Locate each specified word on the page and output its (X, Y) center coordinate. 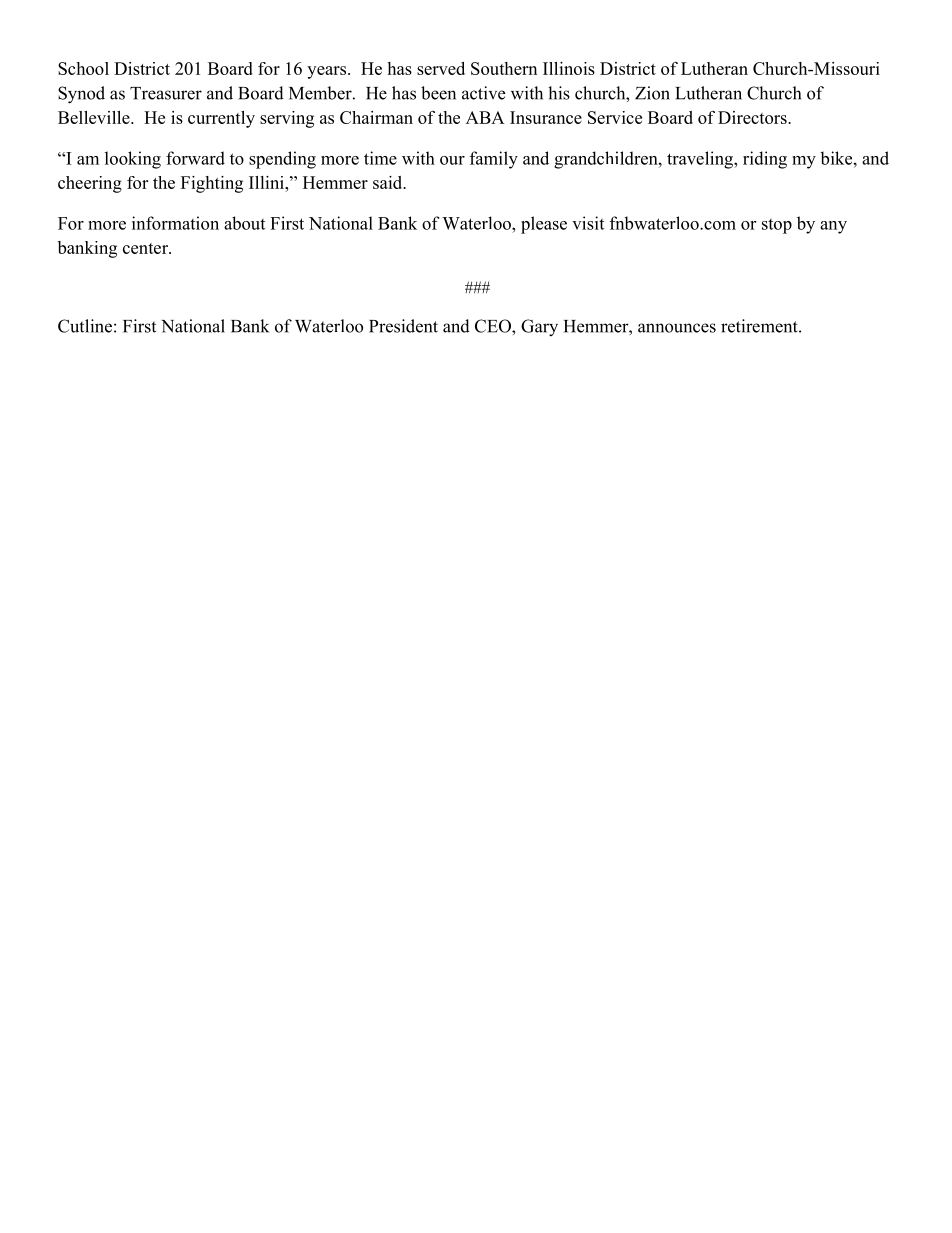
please (544, 225)
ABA (485, 117)
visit (588, 223)
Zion (652, 93)
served (441, 68)
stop (777, 226)
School (83, 68)
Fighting (212, 184)
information (175, 223)
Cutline (85, 326)
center (146, 248)
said (389, 182)
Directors (753, 117)
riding (765, 160)
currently (221, 119)
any (833, 227)
